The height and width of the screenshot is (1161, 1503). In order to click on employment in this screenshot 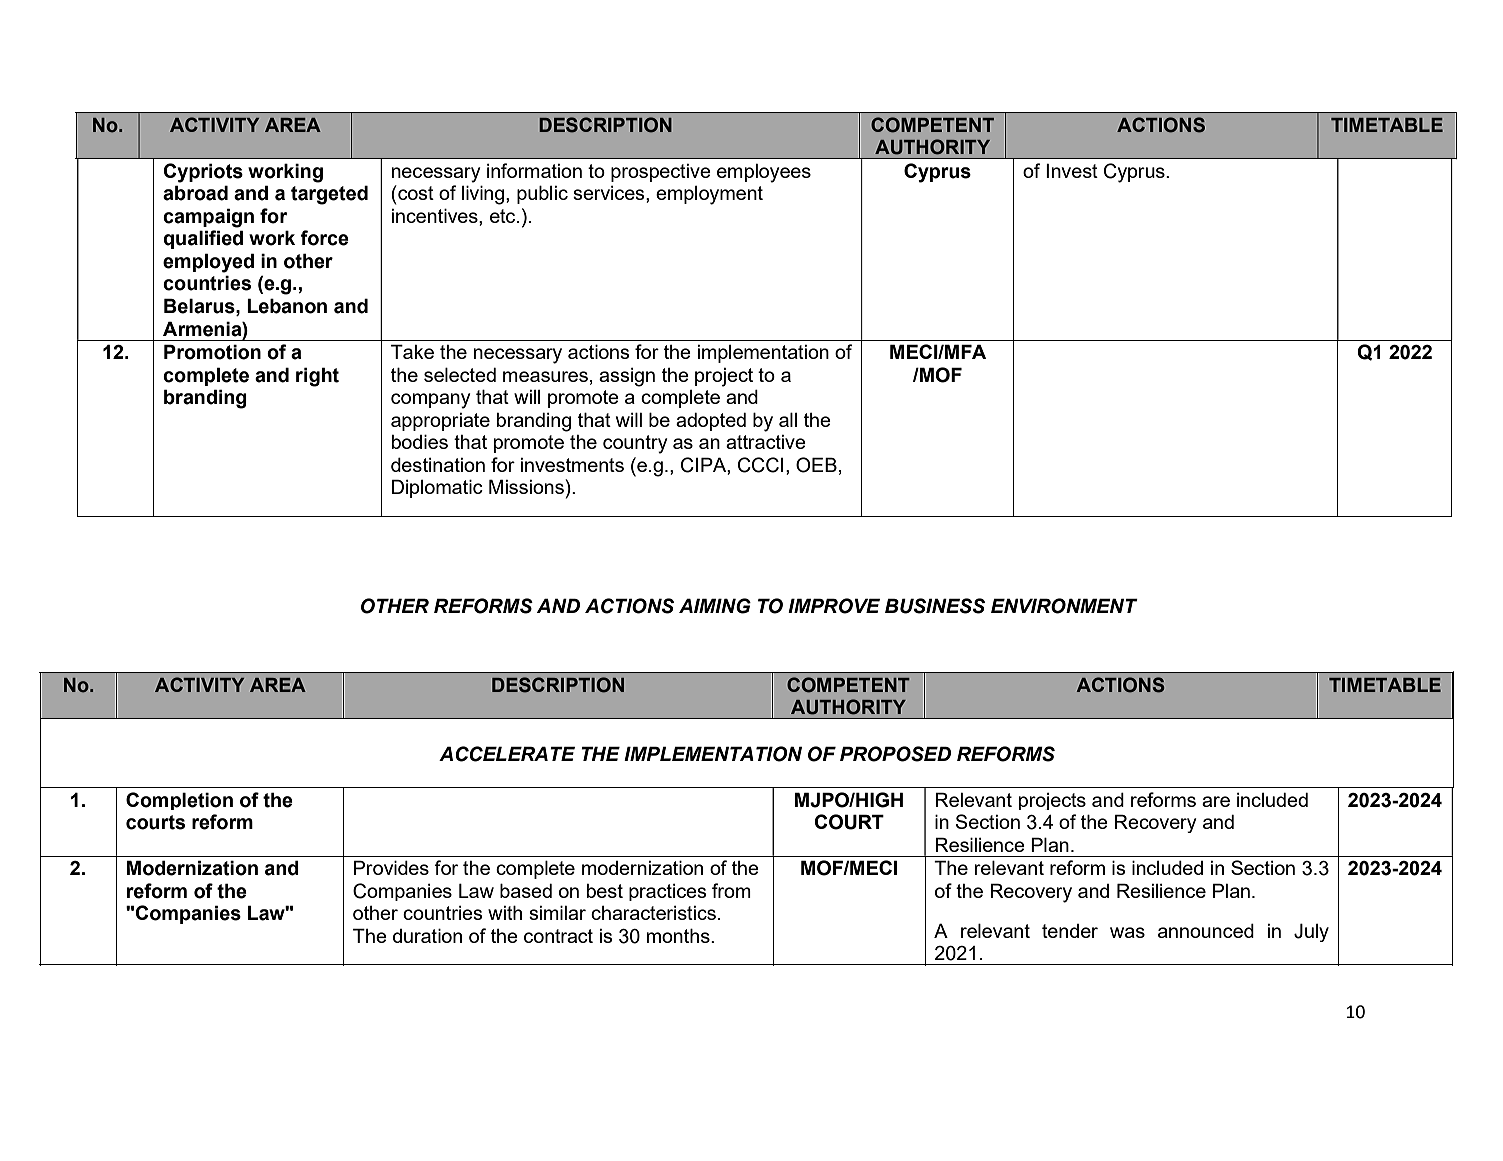, I will do `click(709, 195)`.
